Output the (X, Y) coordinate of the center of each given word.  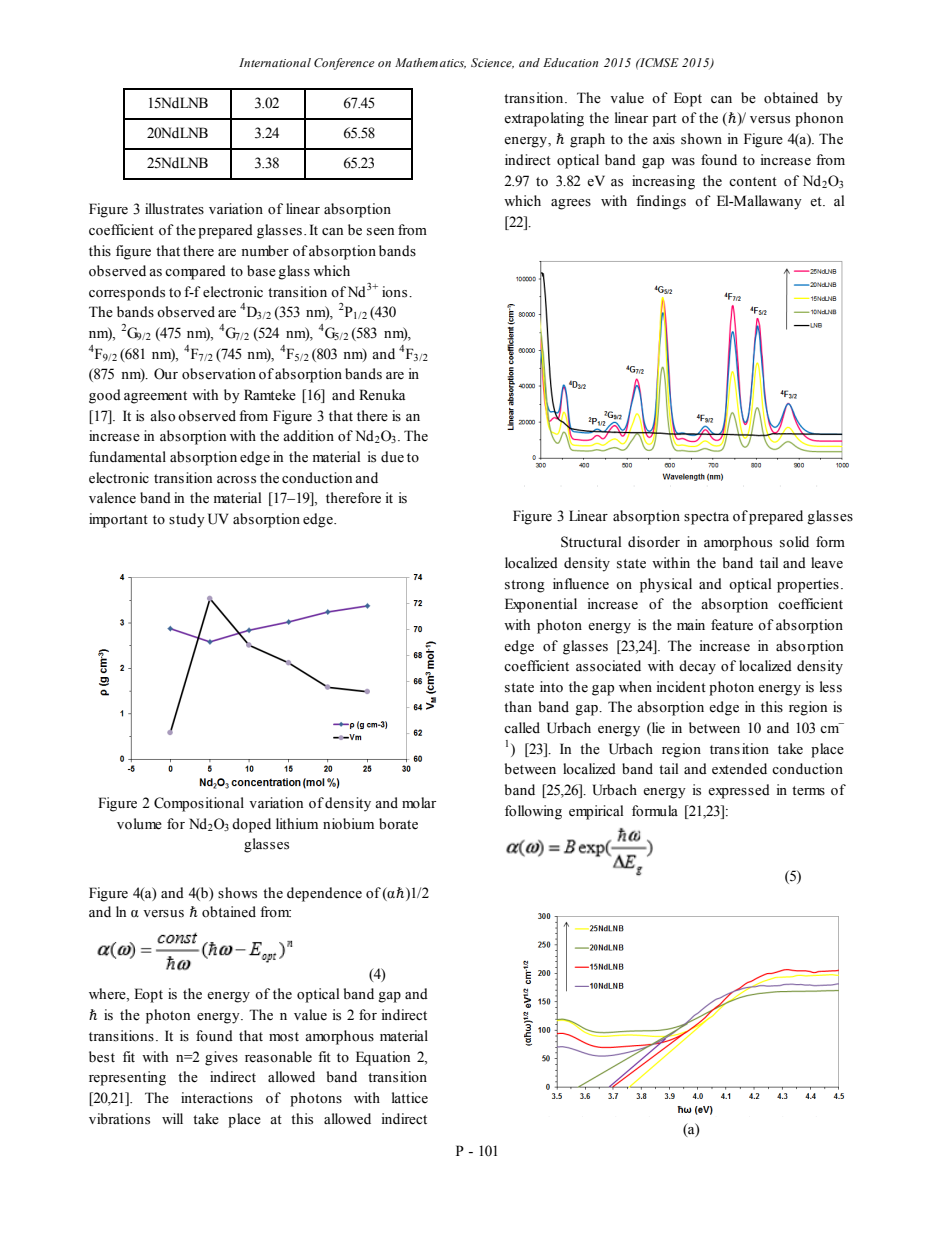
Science (492, 63)
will (172, 1118)
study (187, 520)
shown (701, 139)
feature (732, 625)
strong (525, 586)
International (275, 62)
